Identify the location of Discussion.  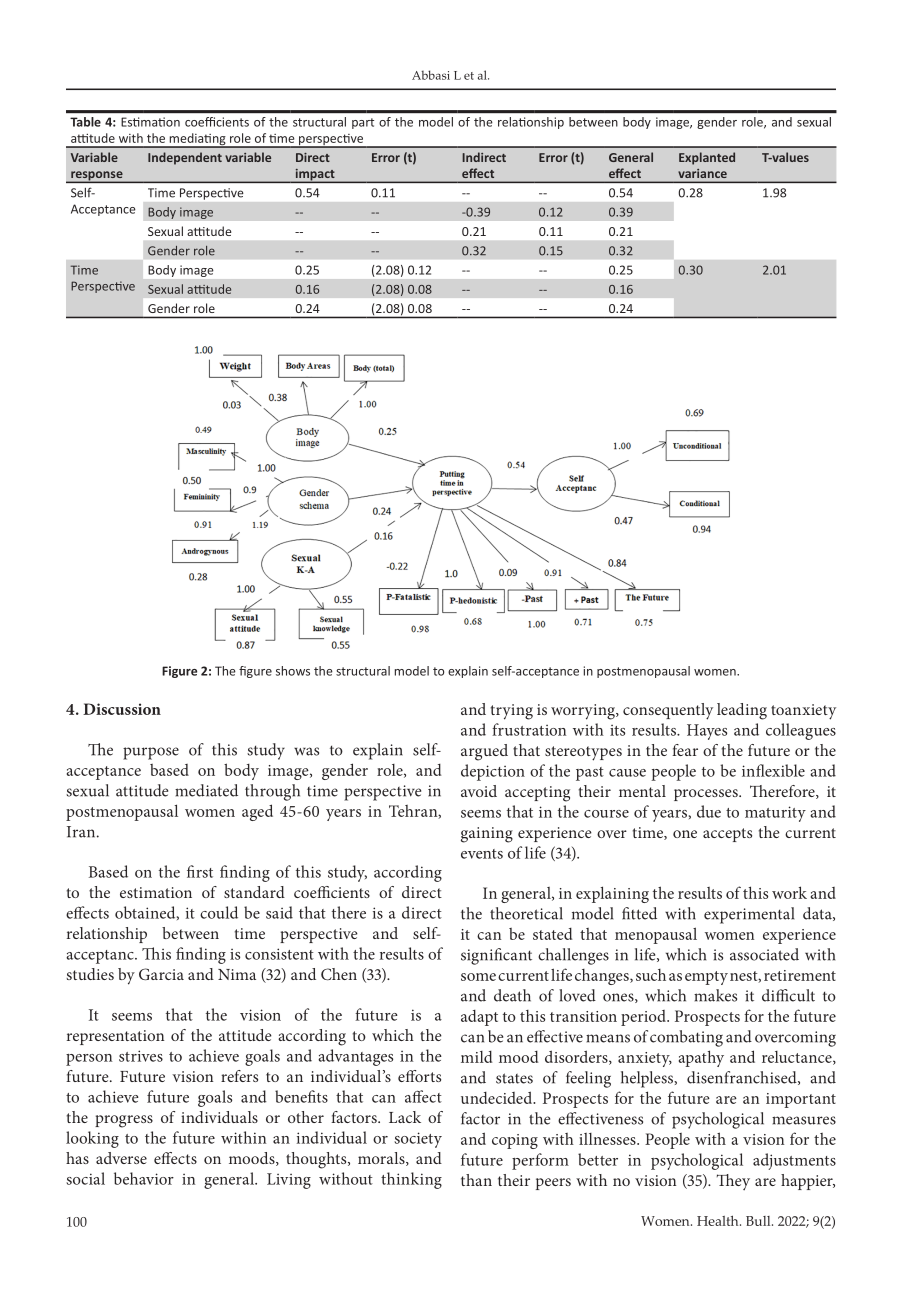
(122, 709).
